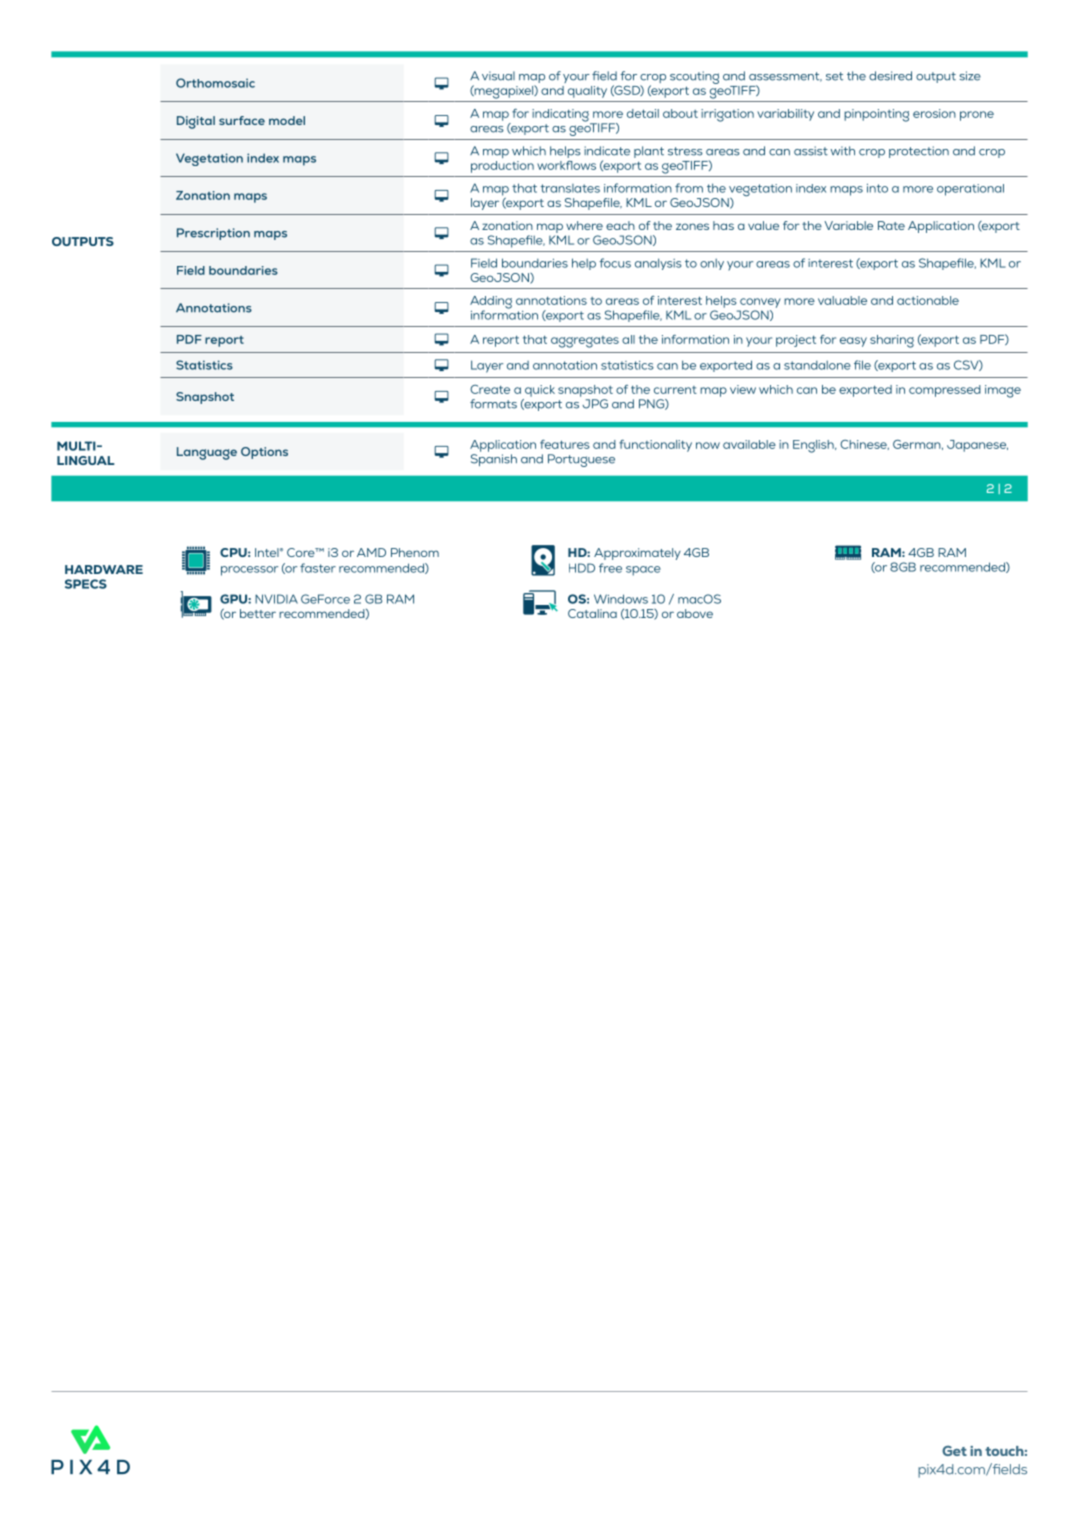  What do you see at coordinates (695, 613) in the image?
I see `above` at bounding box center [695, 613].
